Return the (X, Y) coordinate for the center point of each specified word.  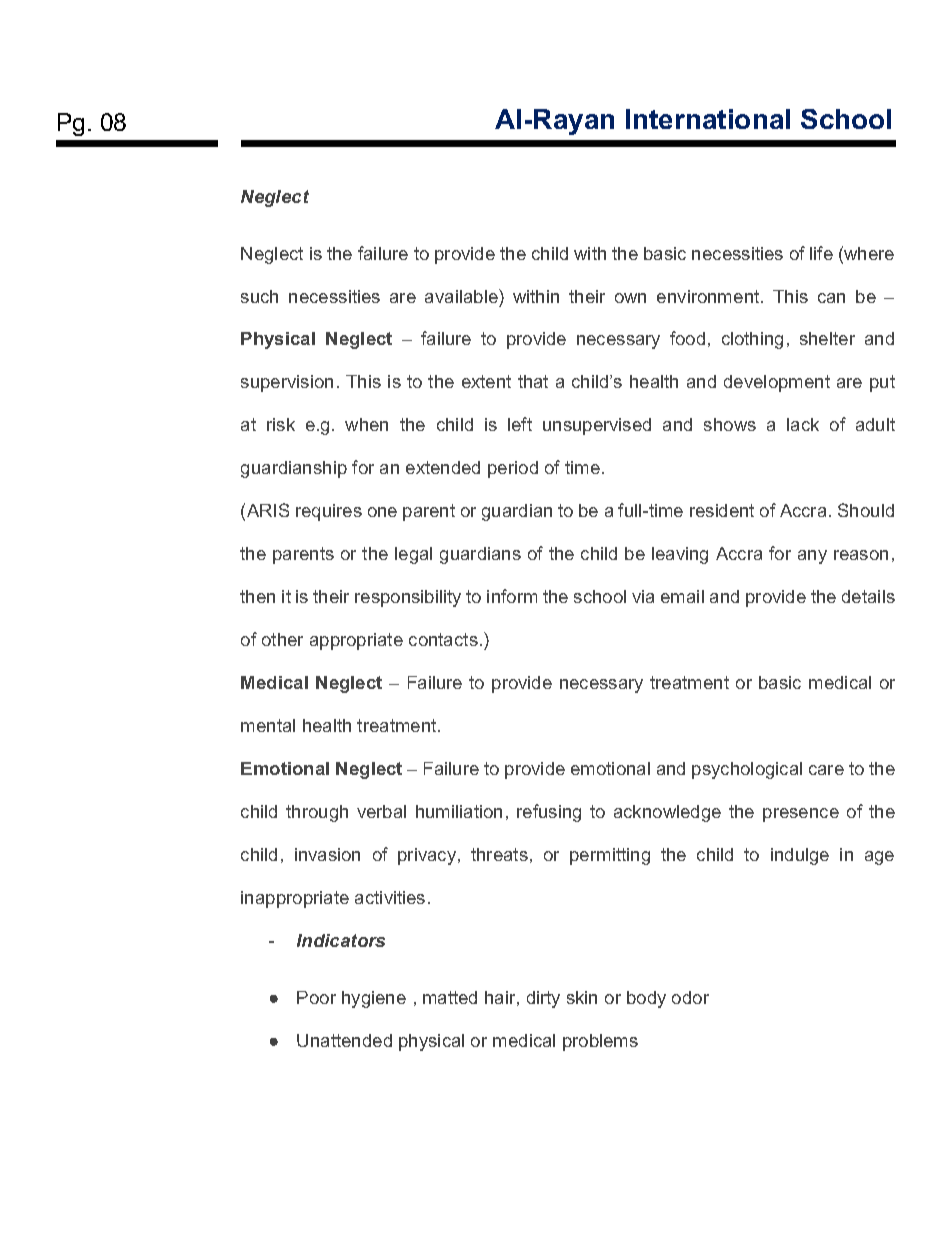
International (708, 119)
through (317, 813)
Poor (316, 997)
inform (512, 596)
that (533, 381)
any (812, 557)
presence (801, 815)
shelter (827, 338)
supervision (287, 383)
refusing (549, 813)
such (259, 296)
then (257, 596)
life (821, 253)
